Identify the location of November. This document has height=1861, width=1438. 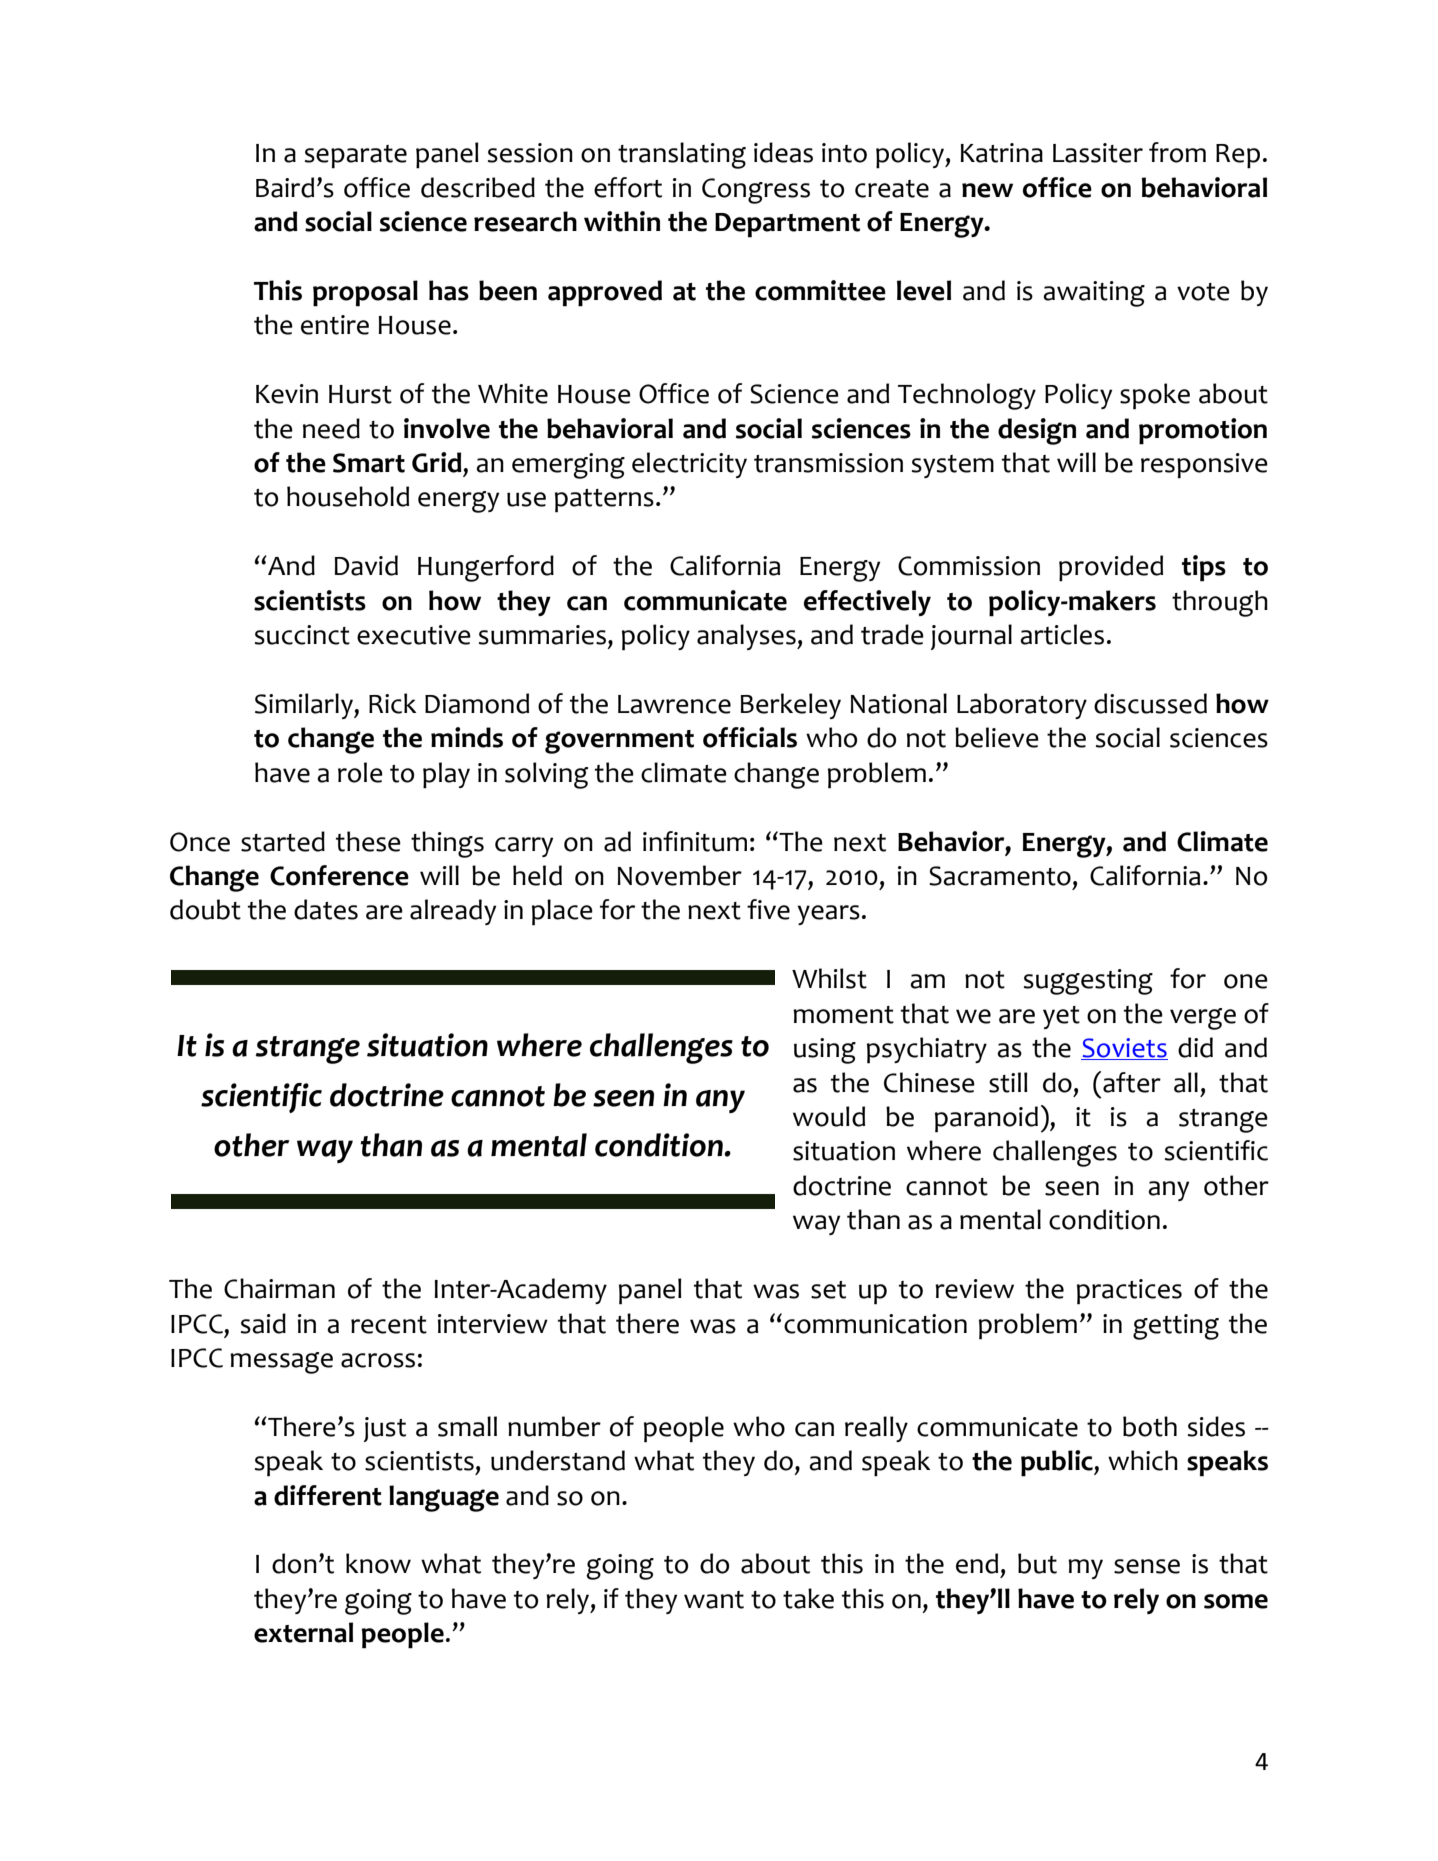
(680, 875).
